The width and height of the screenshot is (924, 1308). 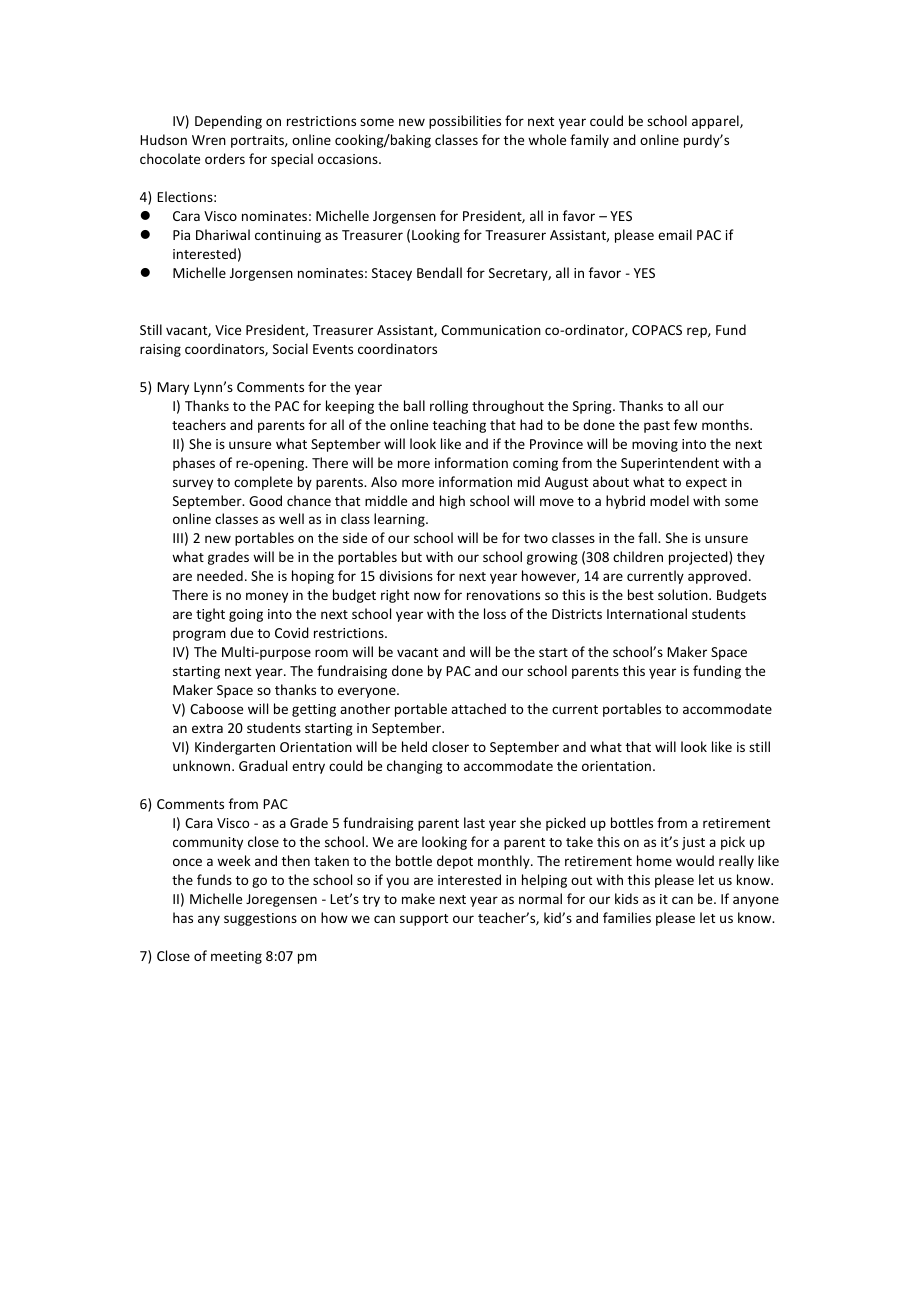 What do you see at coordinates (412, 556) in the screenshot?
I see `but` at bounding box center [412, 556].
